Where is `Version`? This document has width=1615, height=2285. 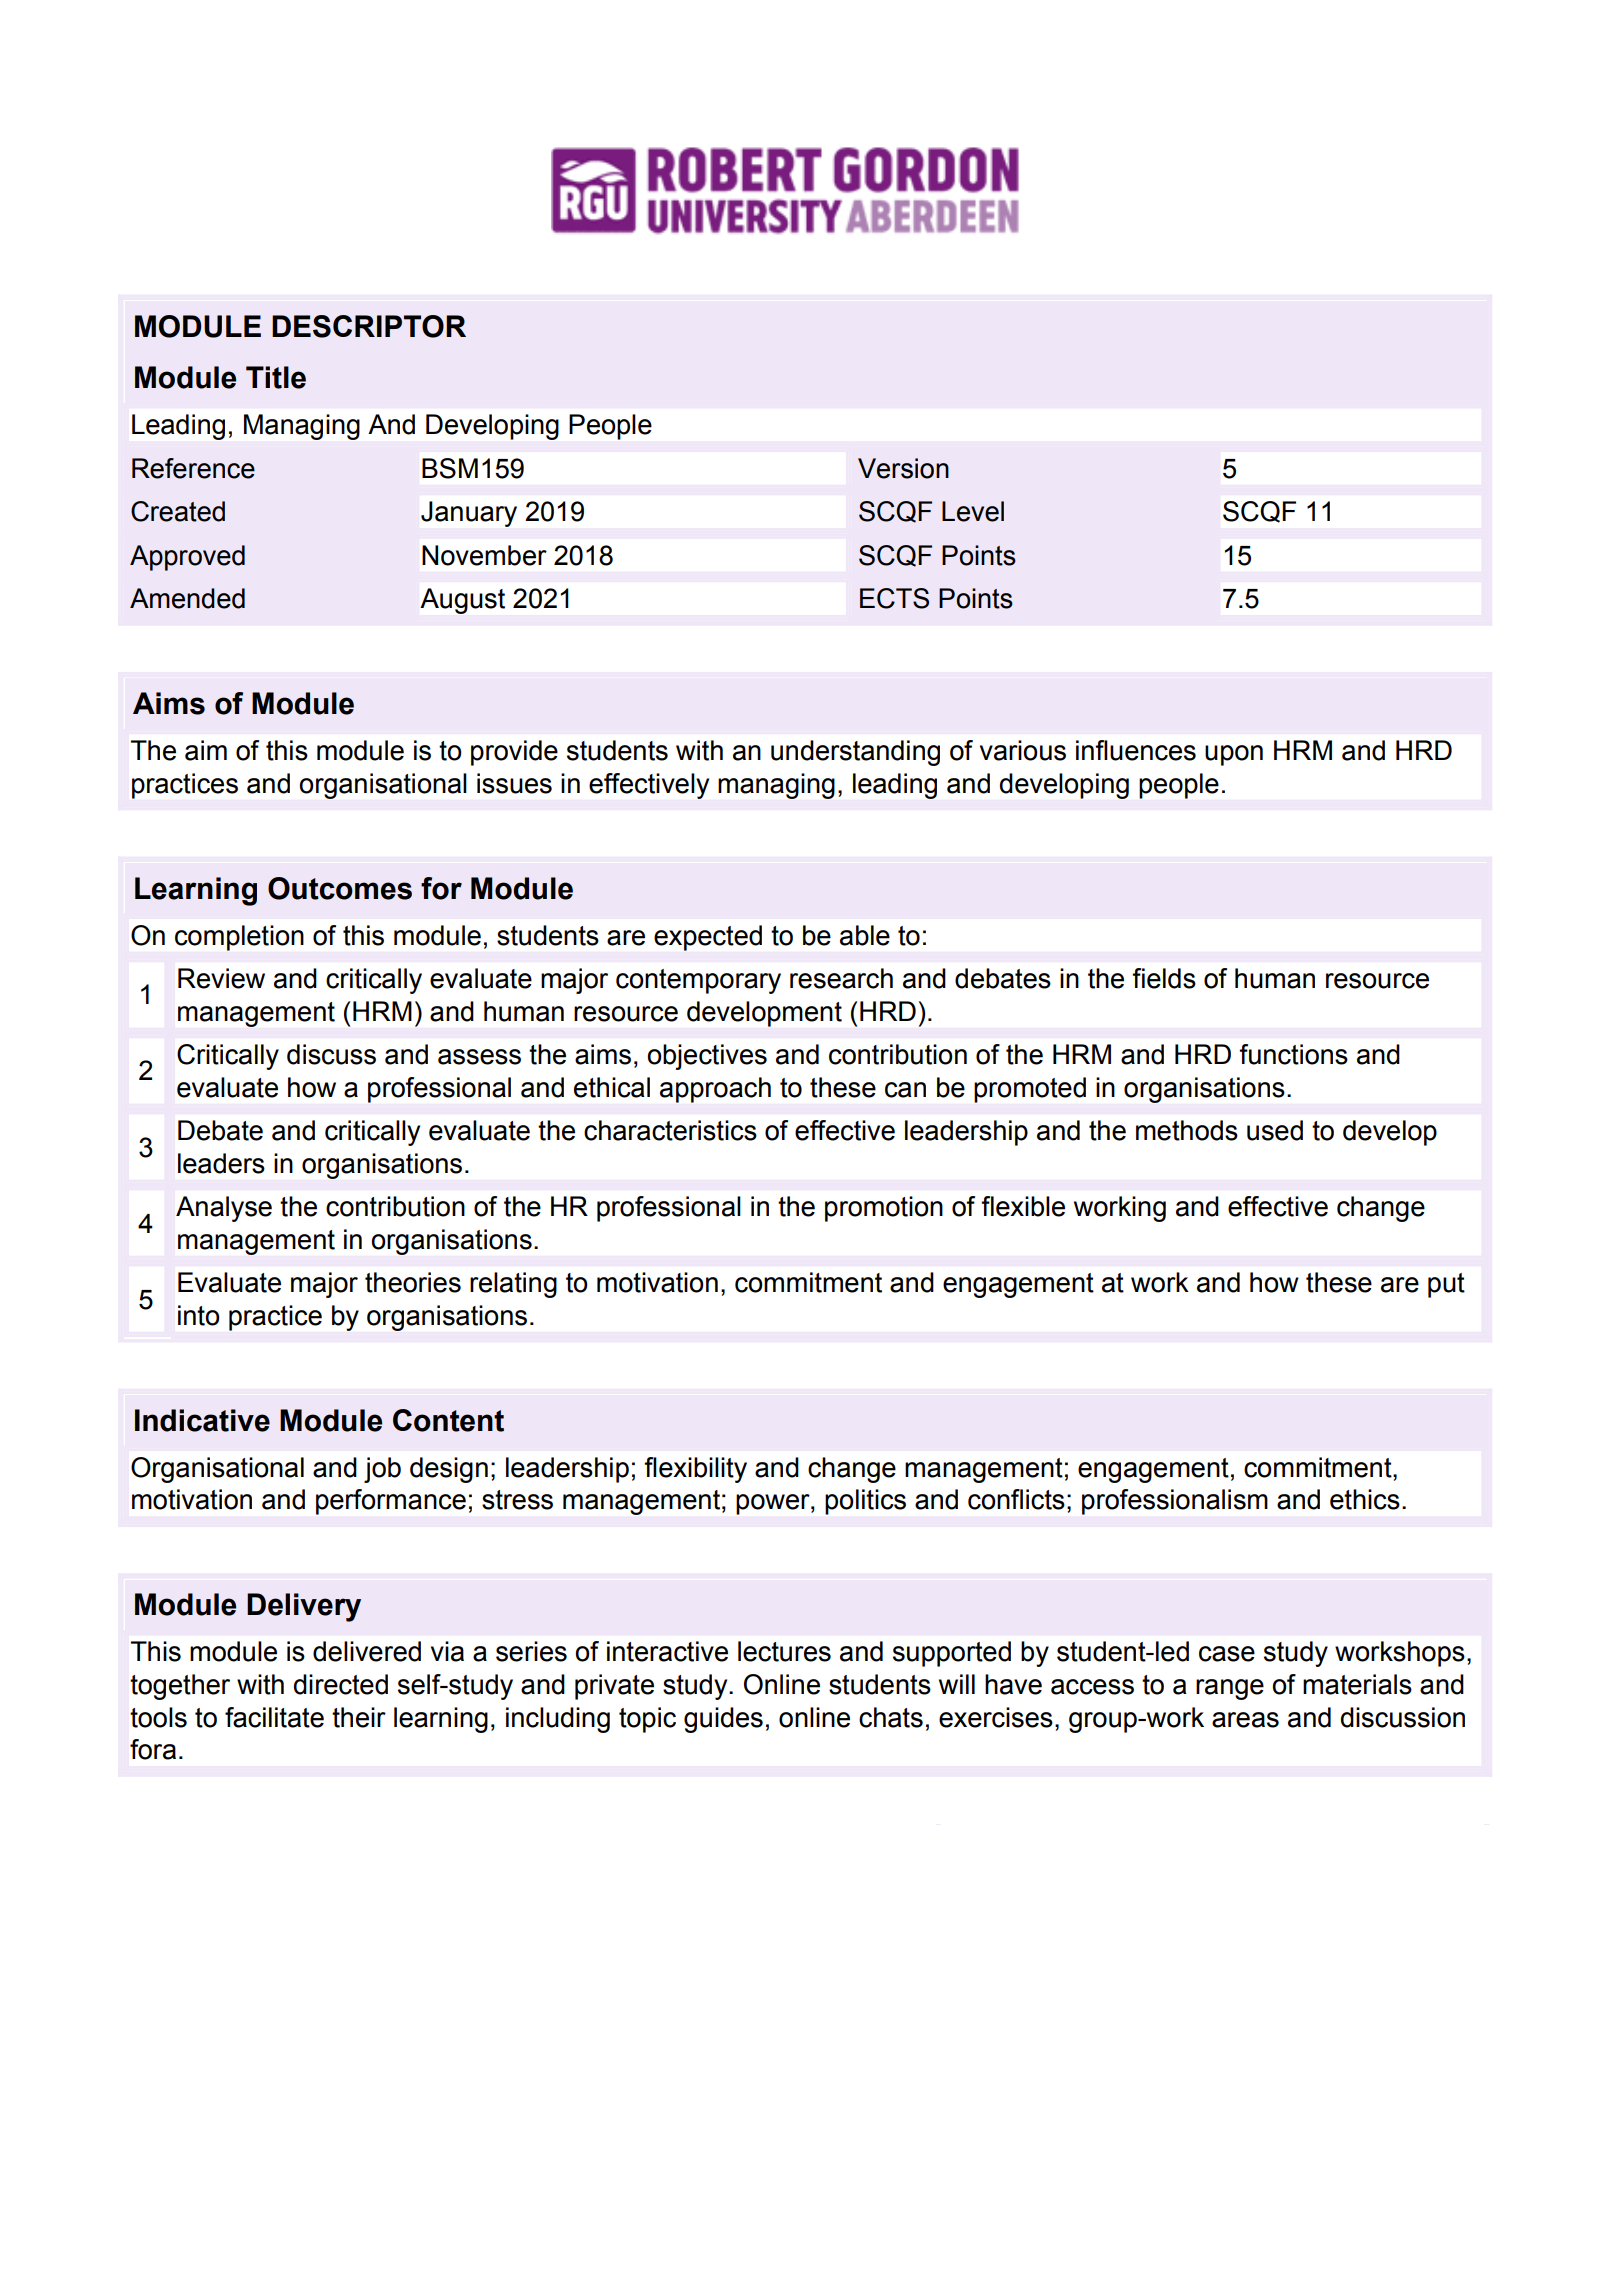 Version is located at coordinates (903, 468).
